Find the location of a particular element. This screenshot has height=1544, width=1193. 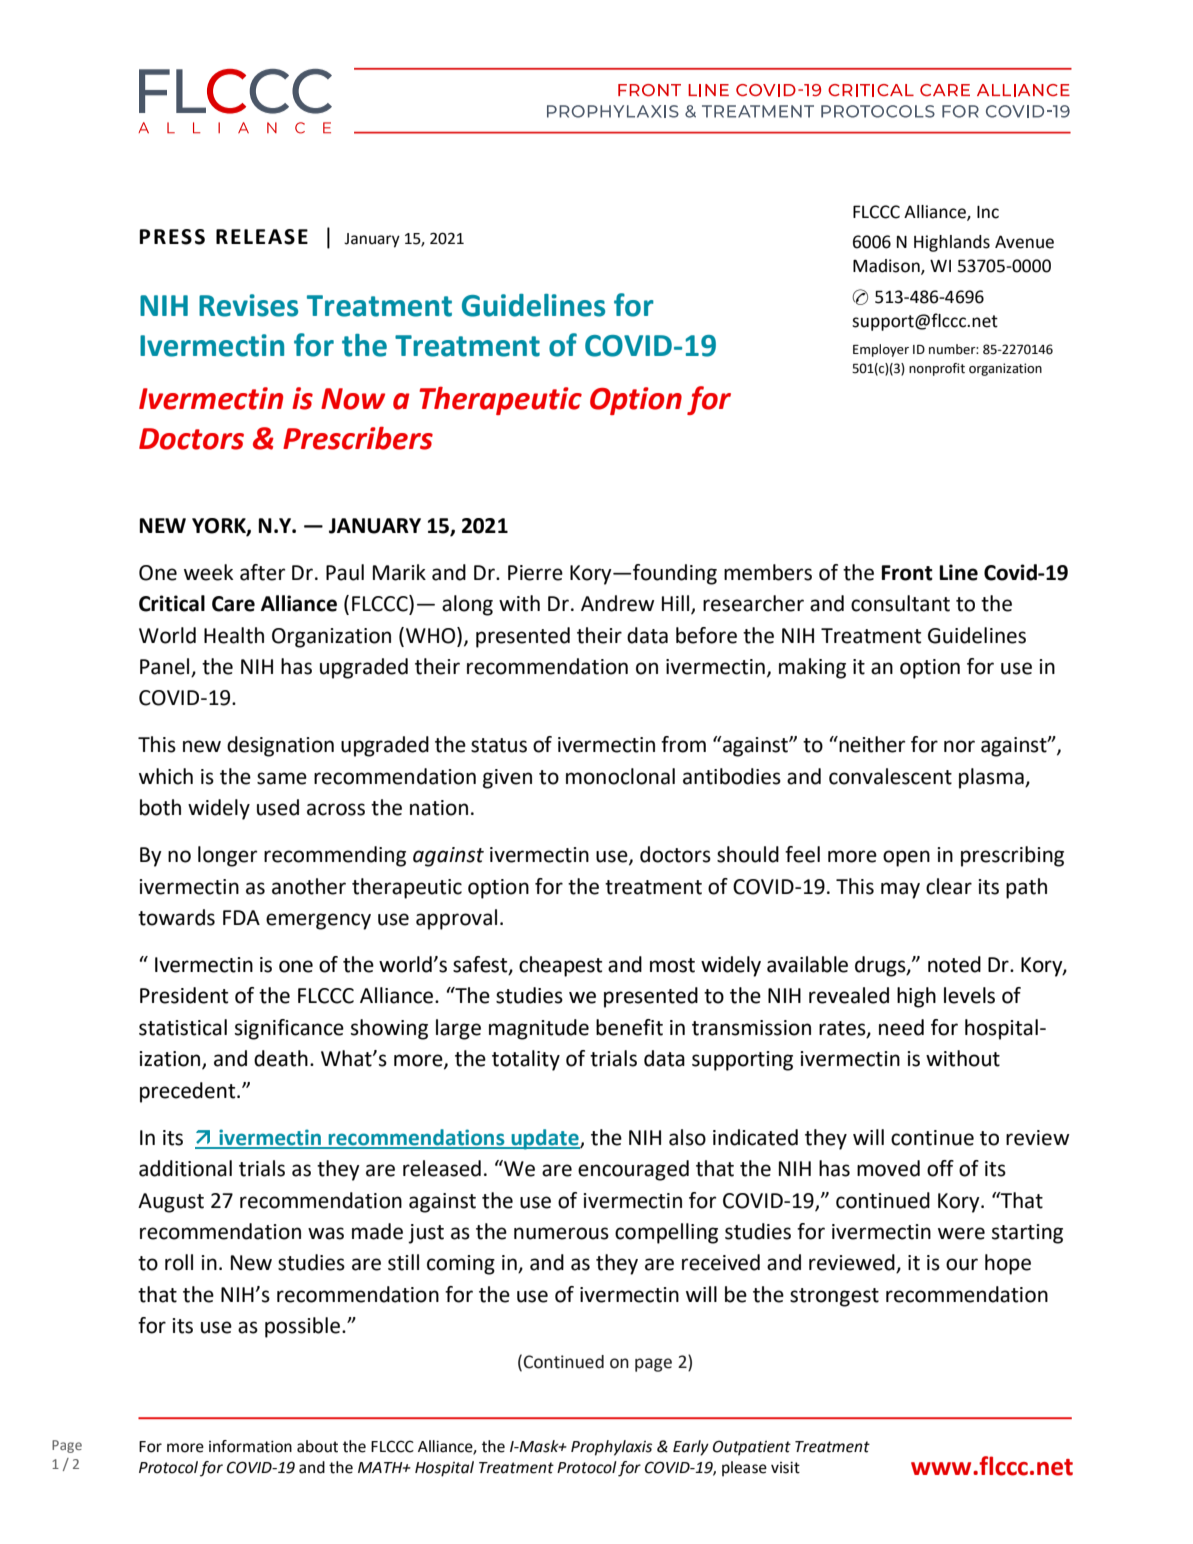

Inc is located at coordinates (988, 212).
